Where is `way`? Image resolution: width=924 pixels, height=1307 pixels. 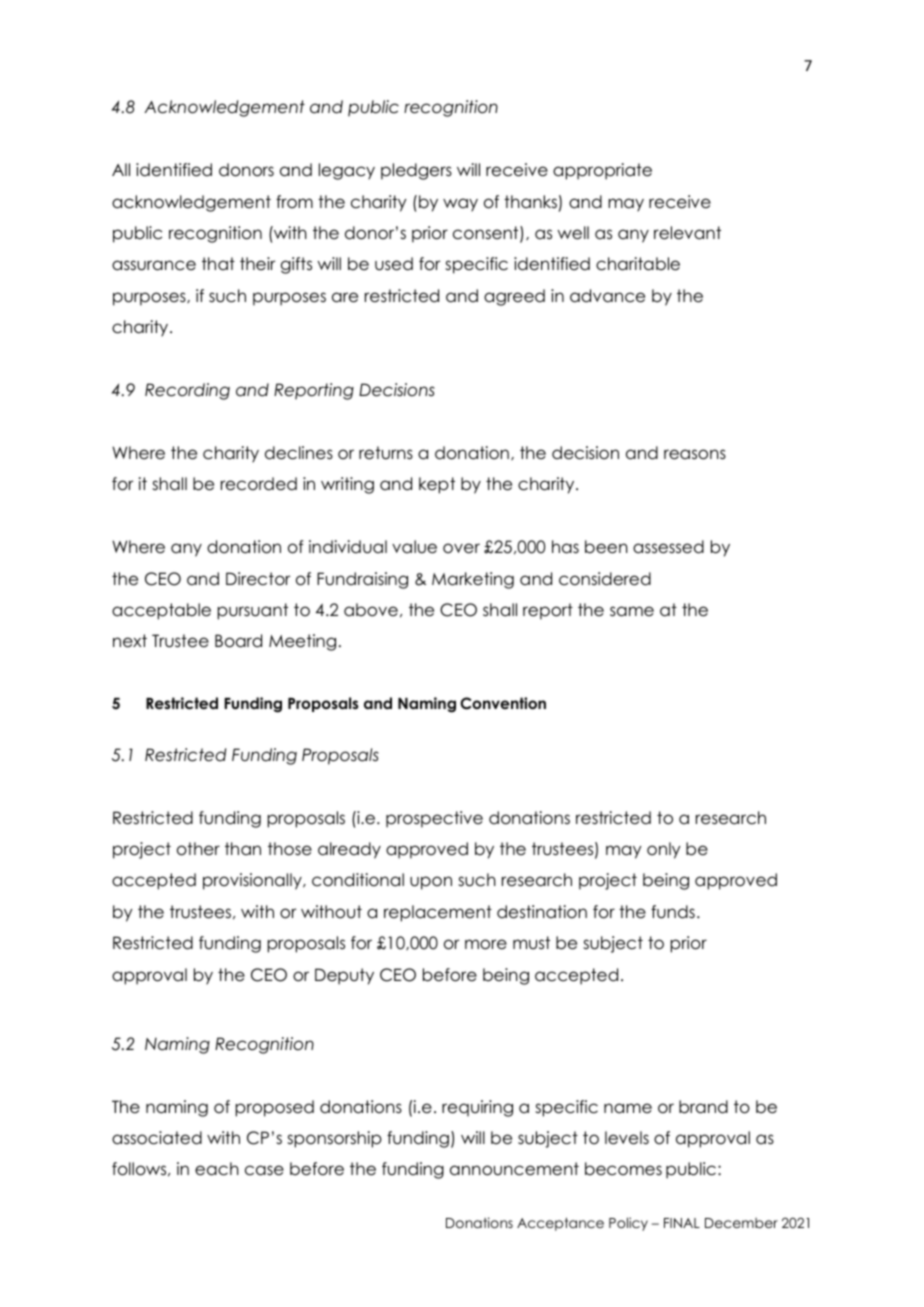 way is located at coordinates (460, 205).
